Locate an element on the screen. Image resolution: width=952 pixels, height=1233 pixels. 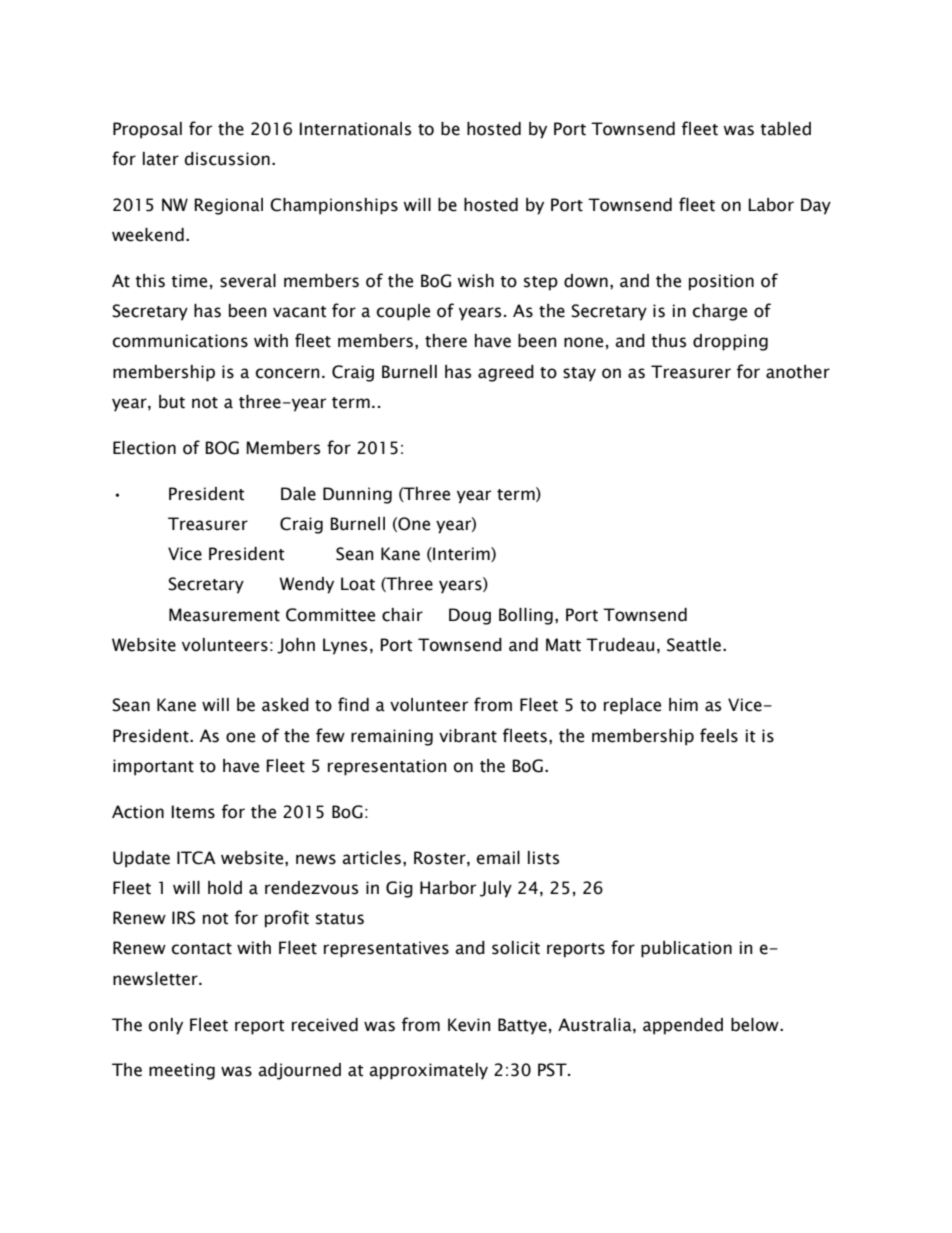
vibrant is located at coordinates (468, 736).
